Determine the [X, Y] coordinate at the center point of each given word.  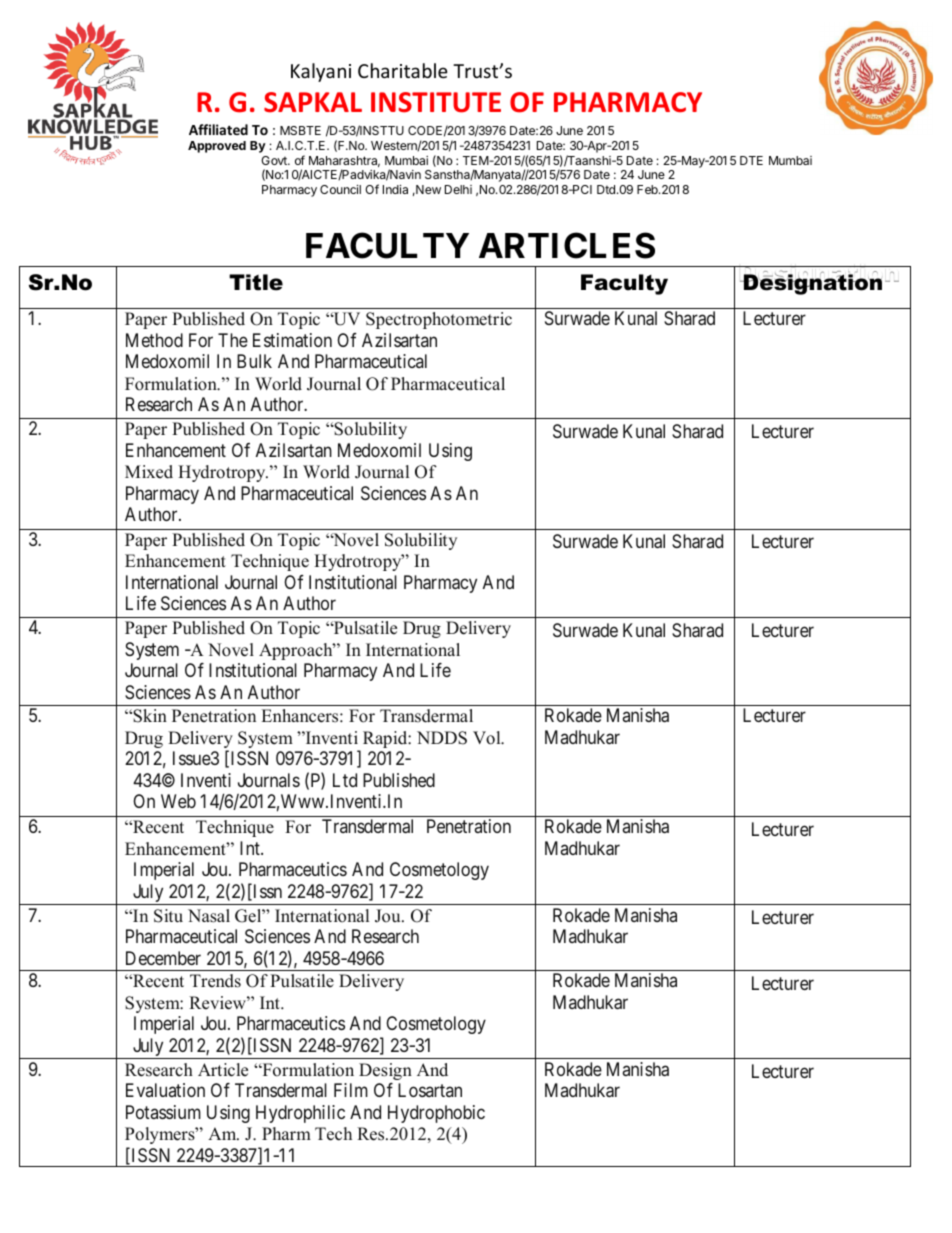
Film [351, 1090]
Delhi [458, 189]
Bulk [254, 361]
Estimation [292, 340]
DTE [751, 160]
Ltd [345, 780]
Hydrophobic [436, 1114]
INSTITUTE [436, 102]
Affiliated [218, 129]
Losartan [430, 1090]
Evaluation [165, 1090]
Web [178, 801]
